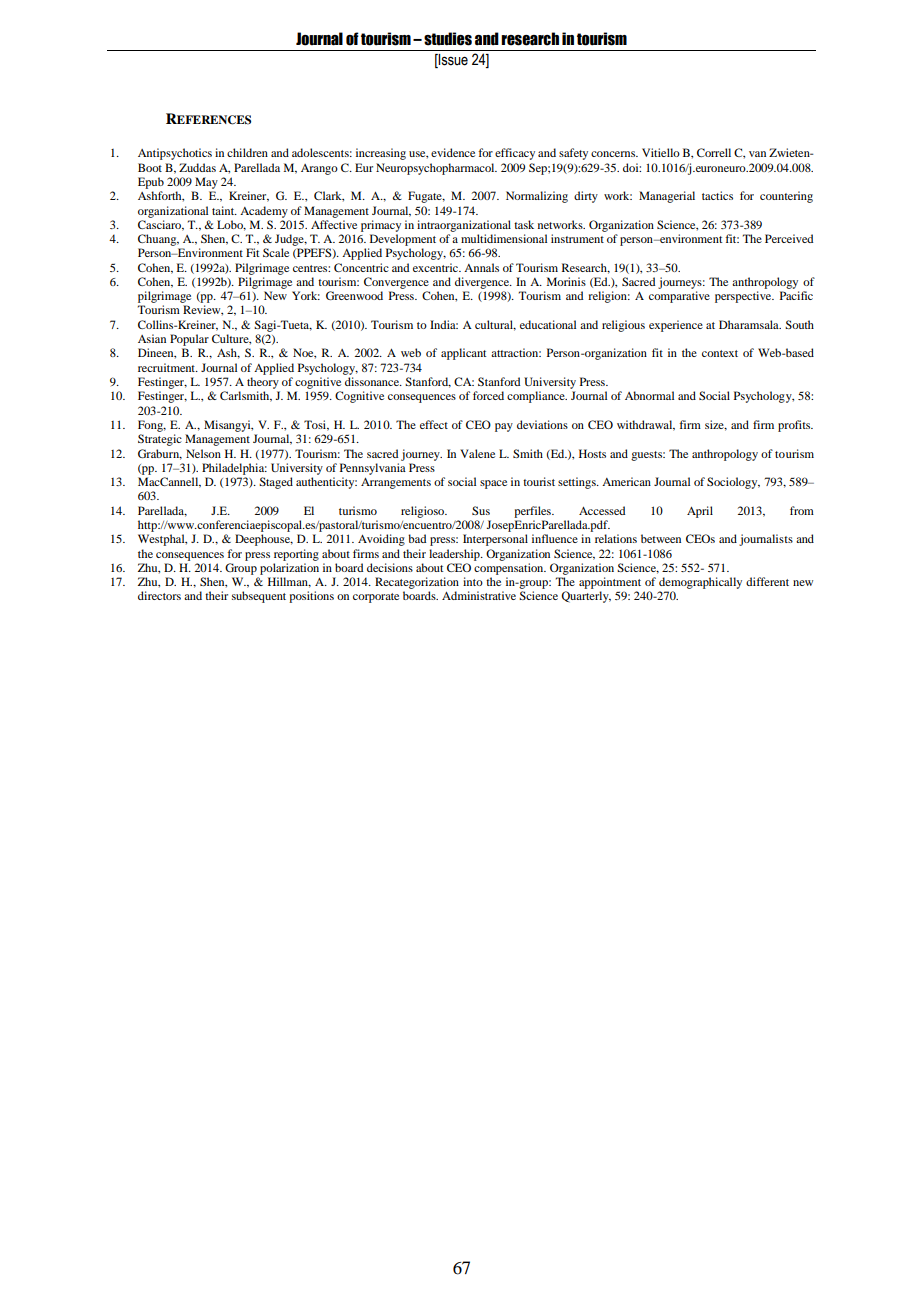 This screenshot has height=1308, width=924. I want to click on Nelson, so click(203, 453).
